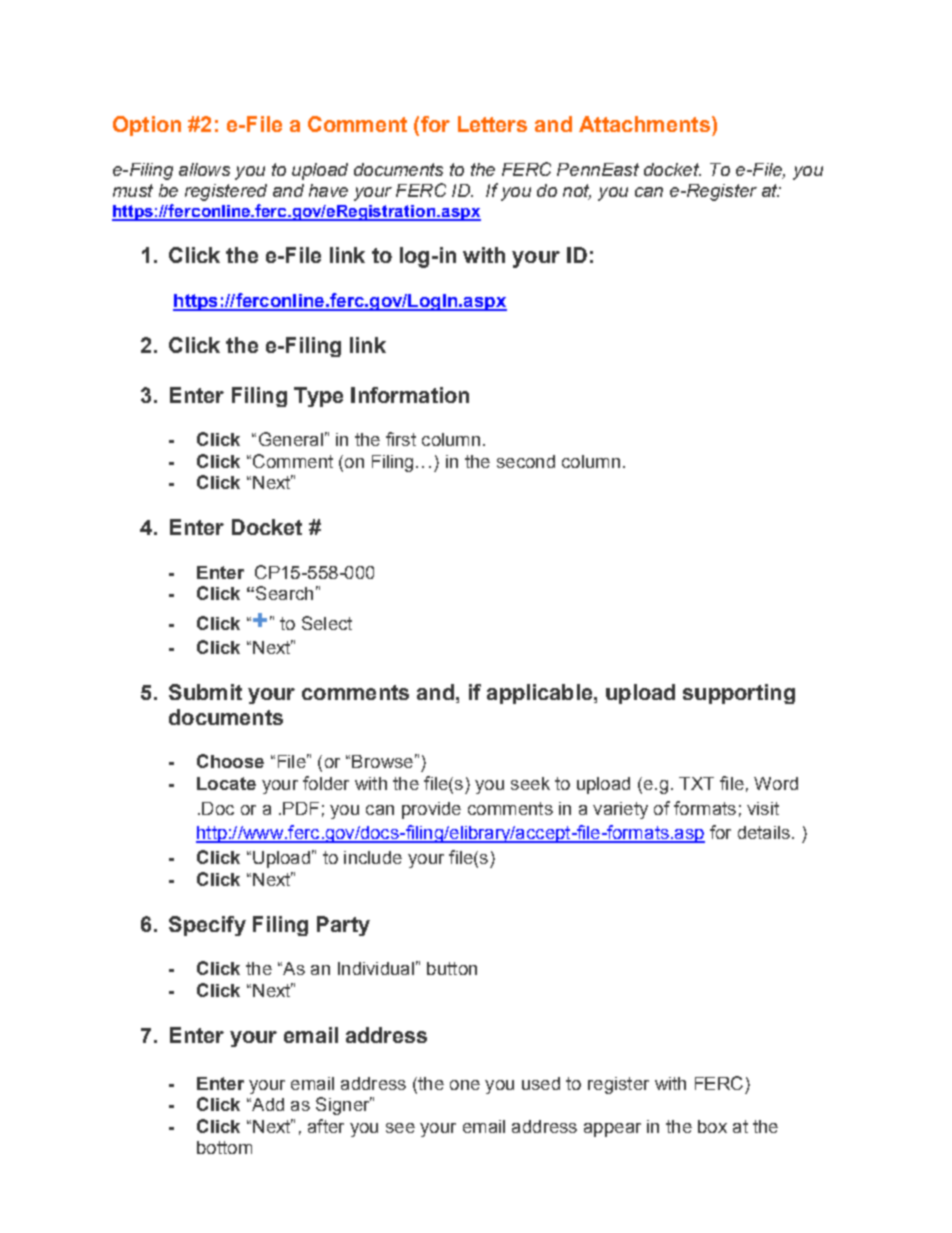 The image size is (952, 1233). Describe the element at coordinates (205, 692) in the screenshot. I see `Submit` at that location.
